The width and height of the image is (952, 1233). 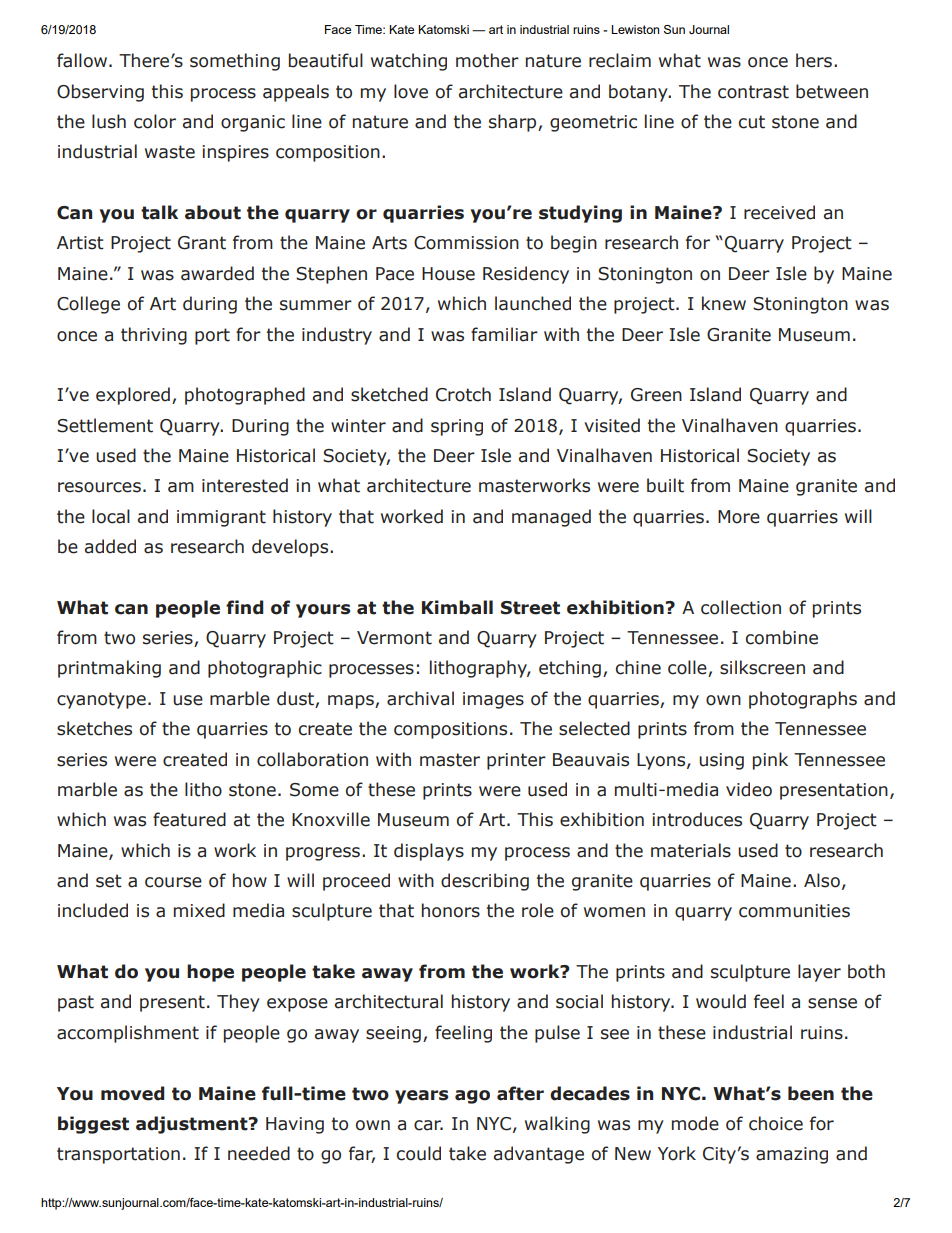 I want to click on spring, so click(x=457, y=427).
